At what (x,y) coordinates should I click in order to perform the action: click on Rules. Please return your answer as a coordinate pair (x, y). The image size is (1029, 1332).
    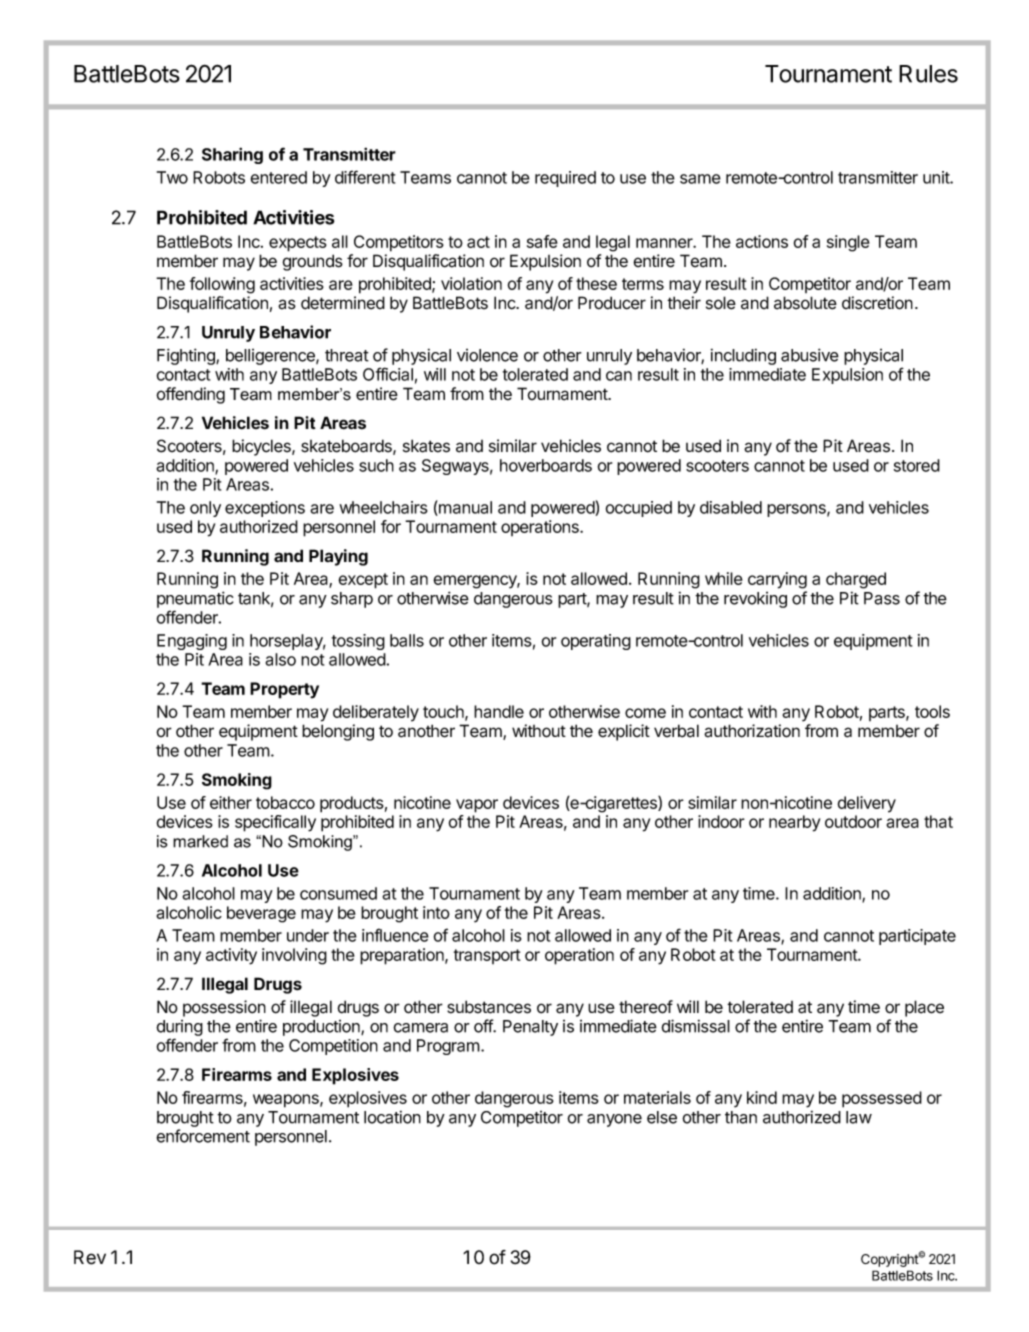
    Looking at the image, I should click on (928, 74).
